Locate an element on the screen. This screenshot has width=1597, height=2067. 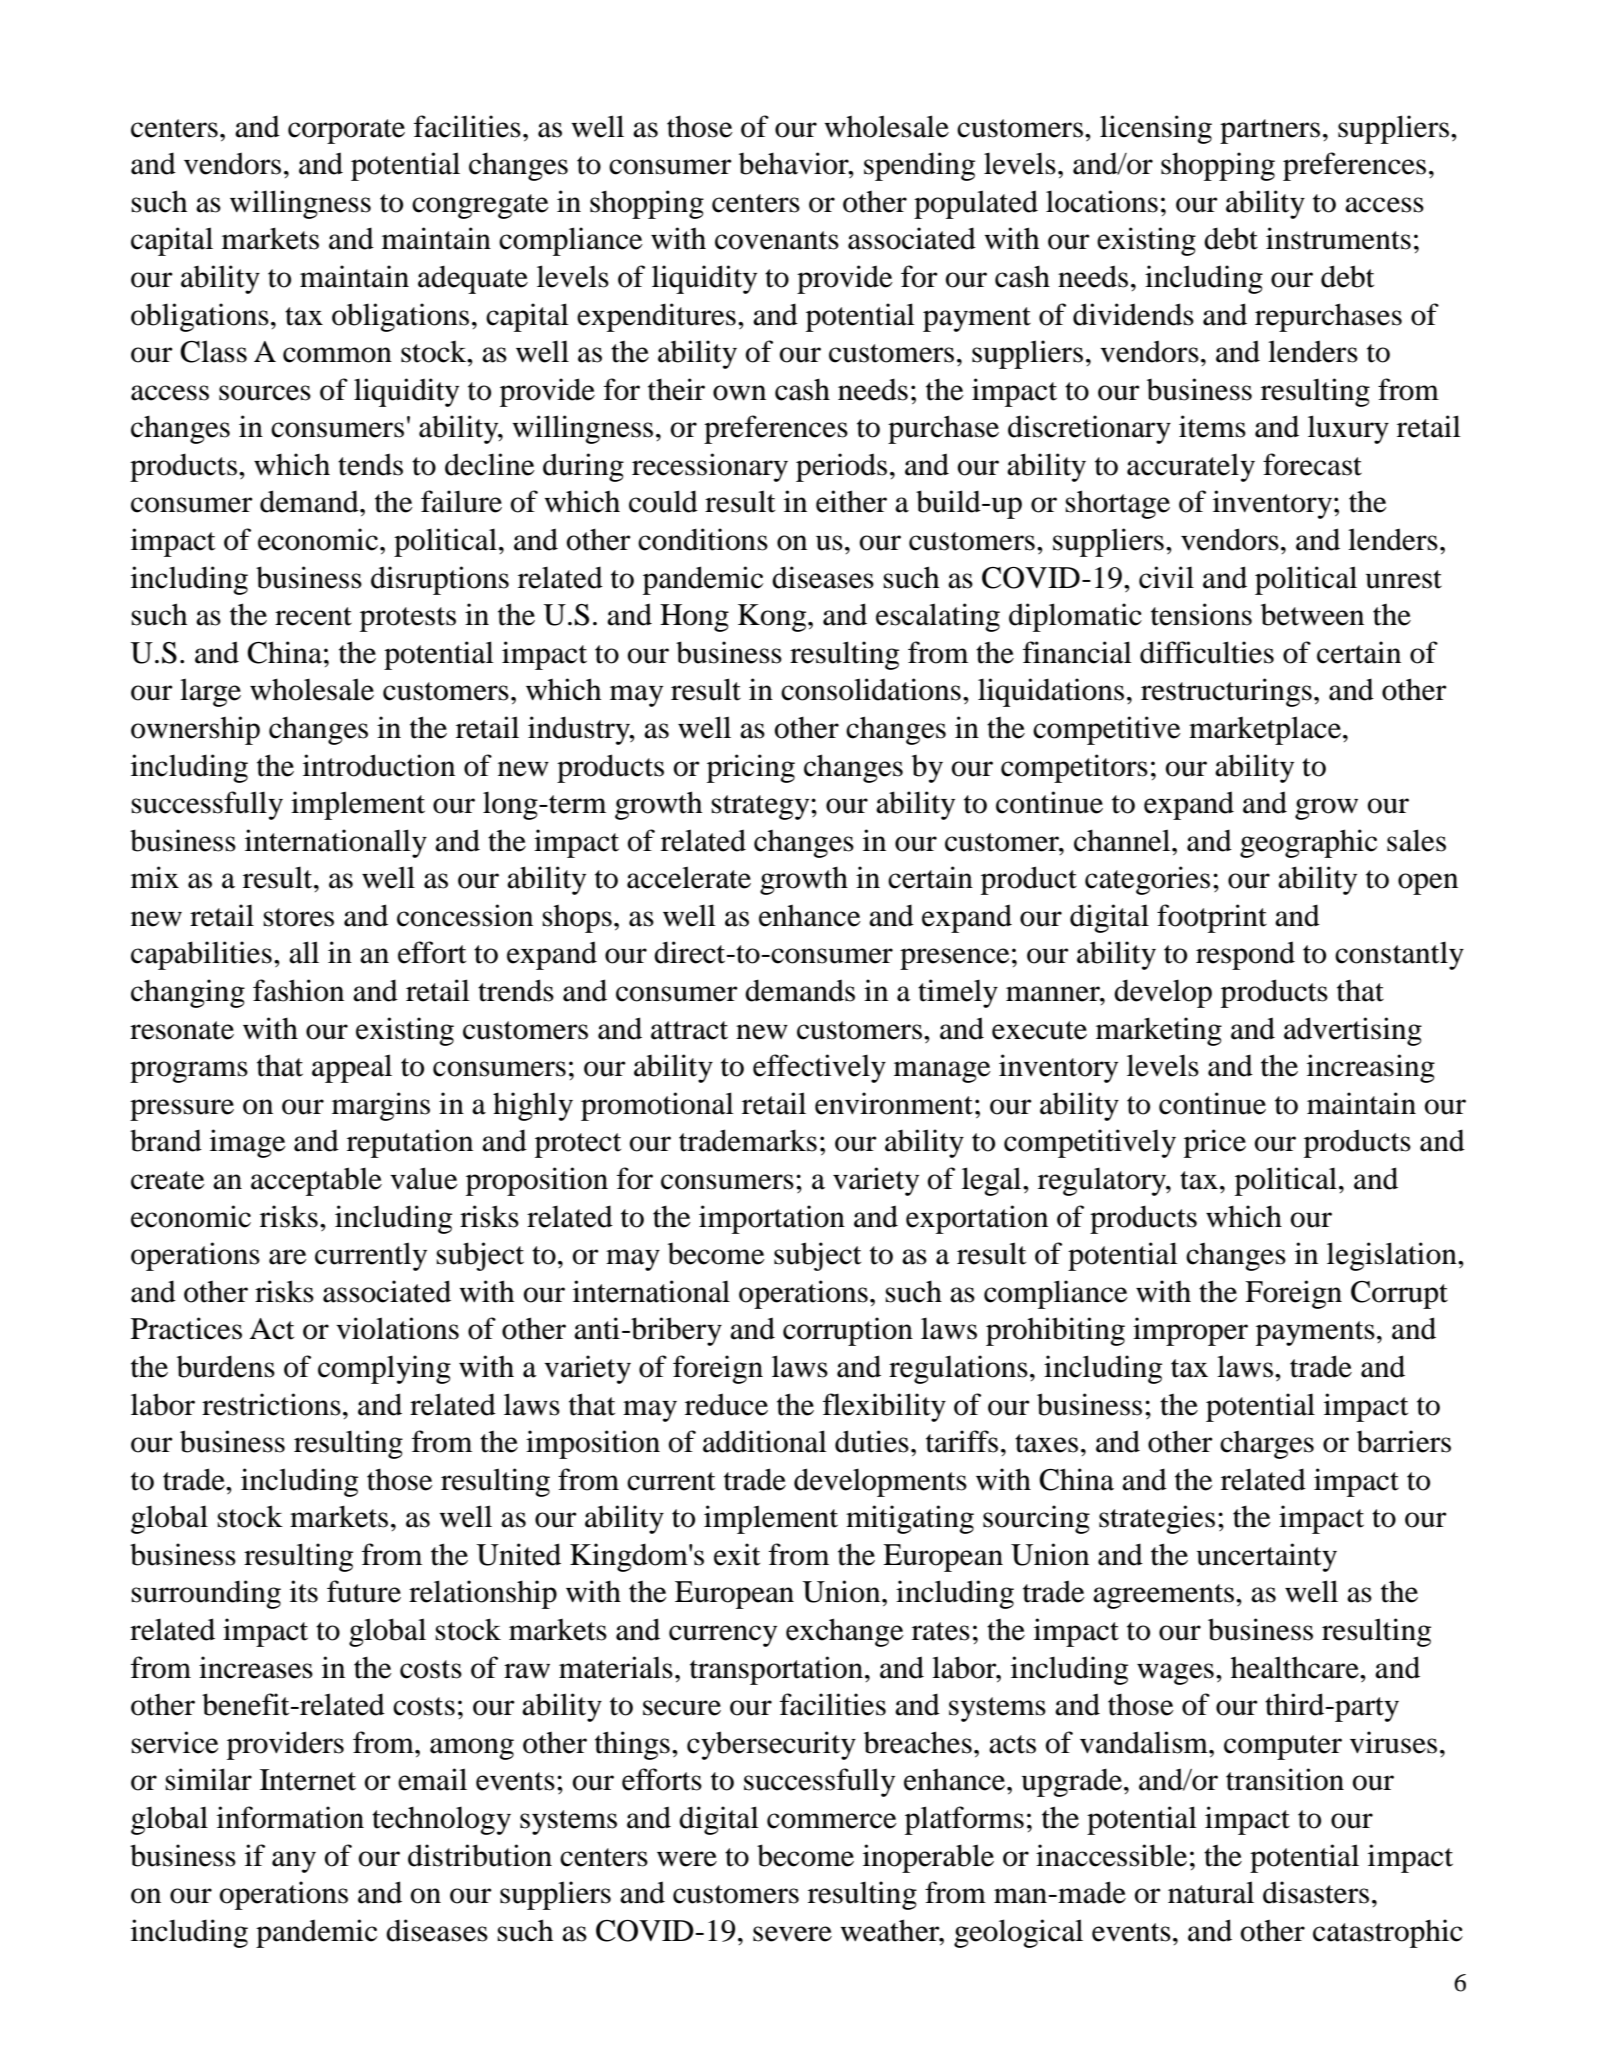
corporate is located at coordinates (346, 131).
